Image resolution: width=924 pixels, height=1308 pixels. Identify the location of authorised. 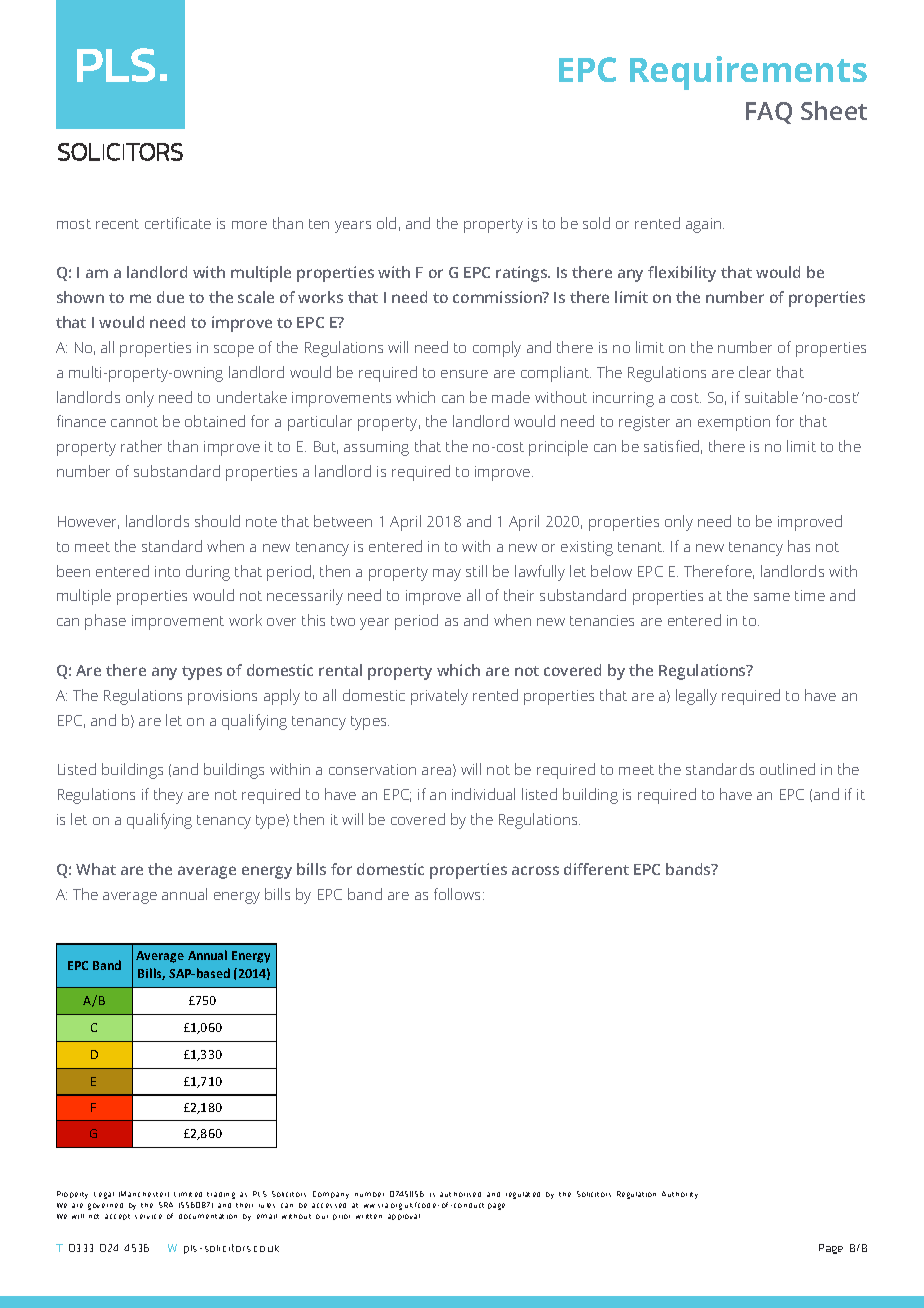
(460, 1194).
